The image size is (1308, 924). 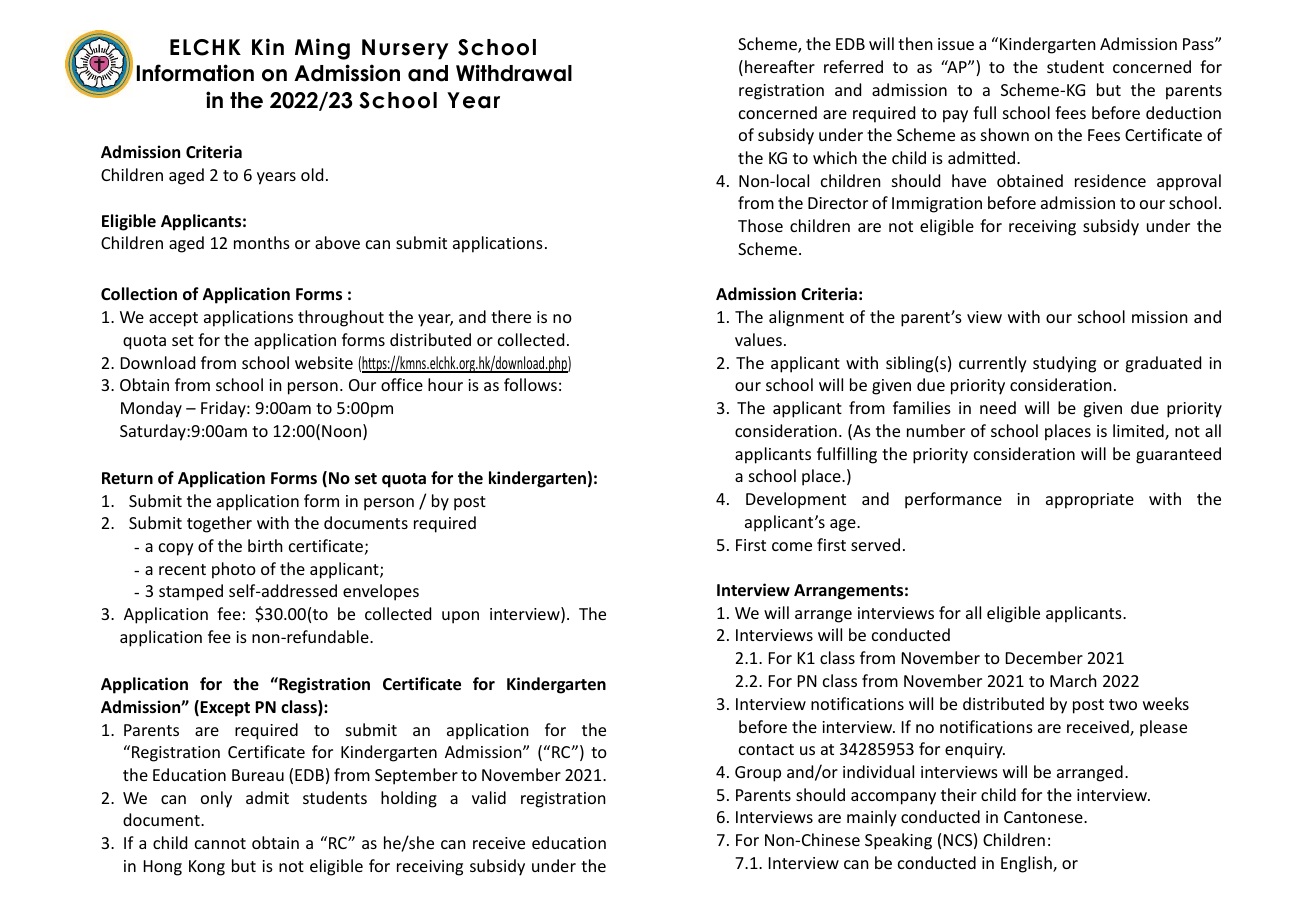 I want to click on upon, so click(x=460, y=617).
